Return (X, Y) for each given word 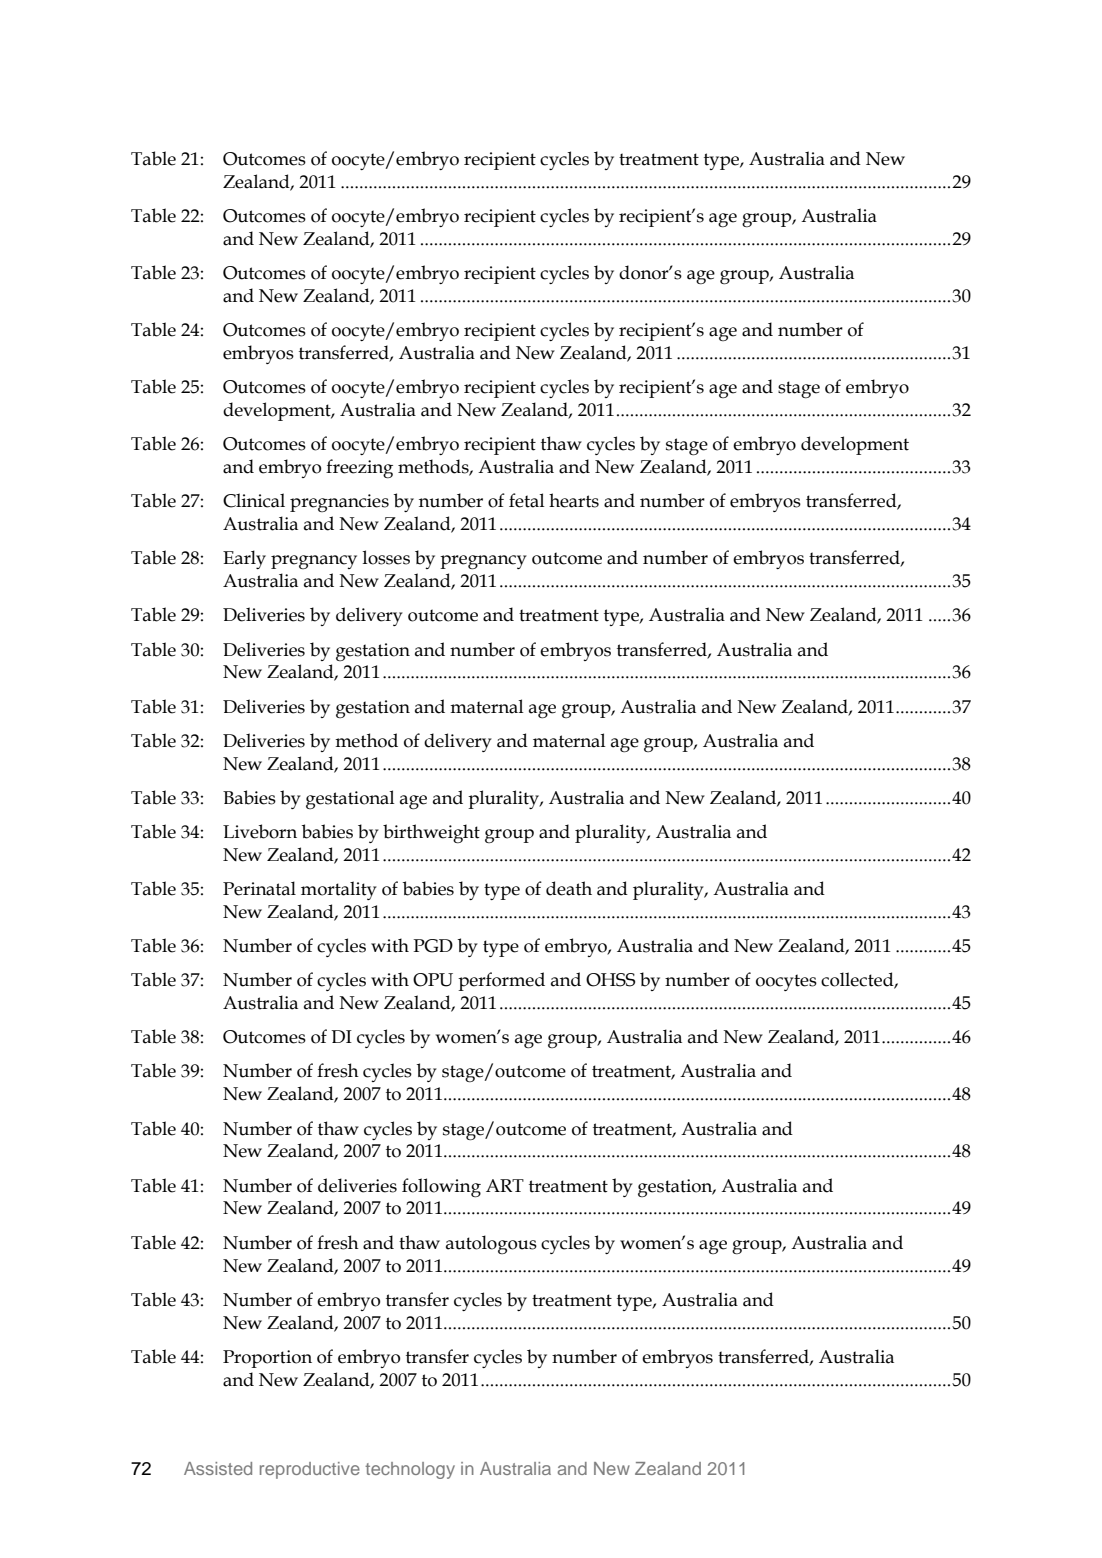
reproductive (310, 1470)
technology (410, 1470)
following (441, 1188)
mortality (339, 890)
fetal (527, 500)
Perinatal (259, 888)
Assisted (218, 1468)
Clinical (254, 500)
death (569, 888)
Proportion (267, 1359)
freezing (359, 469)
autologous (491, 1244)
